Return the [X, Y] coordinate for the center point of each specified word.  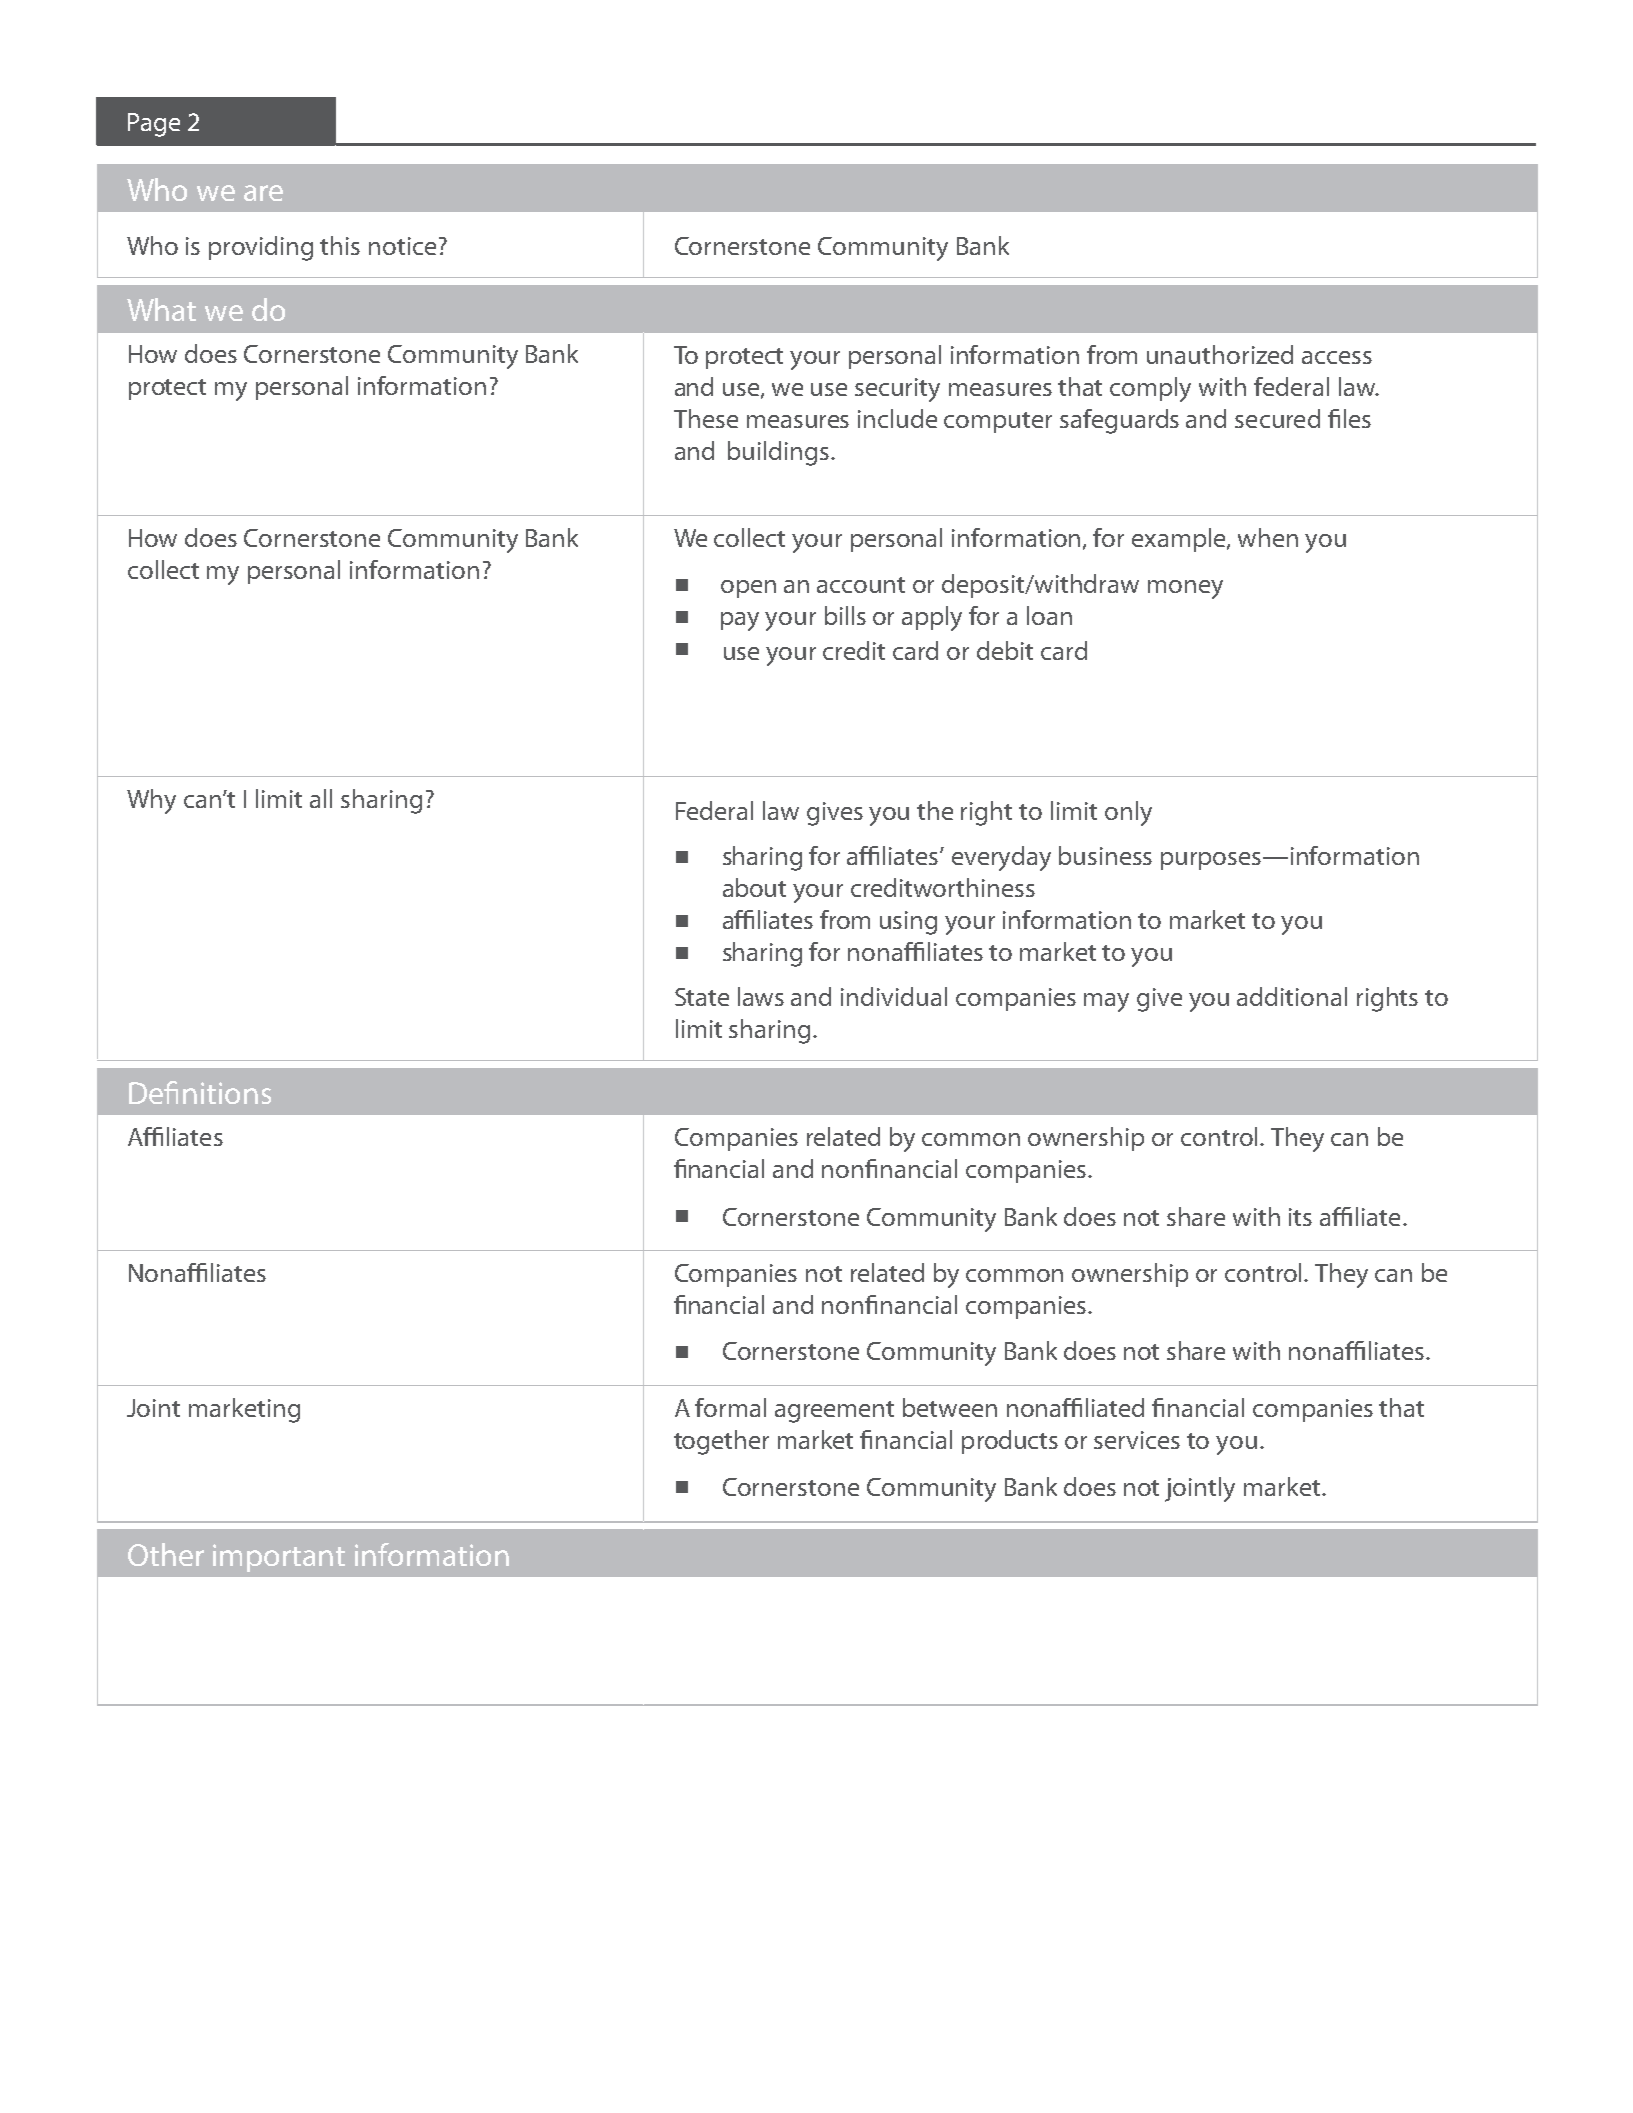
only [1128, 813]
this [340, 245]
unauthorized [1220, 354]
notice [402, 246]
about [754, 887]
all [321, 798]
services [1137, 1440]
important [279, 1558]
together [721, 1442]
